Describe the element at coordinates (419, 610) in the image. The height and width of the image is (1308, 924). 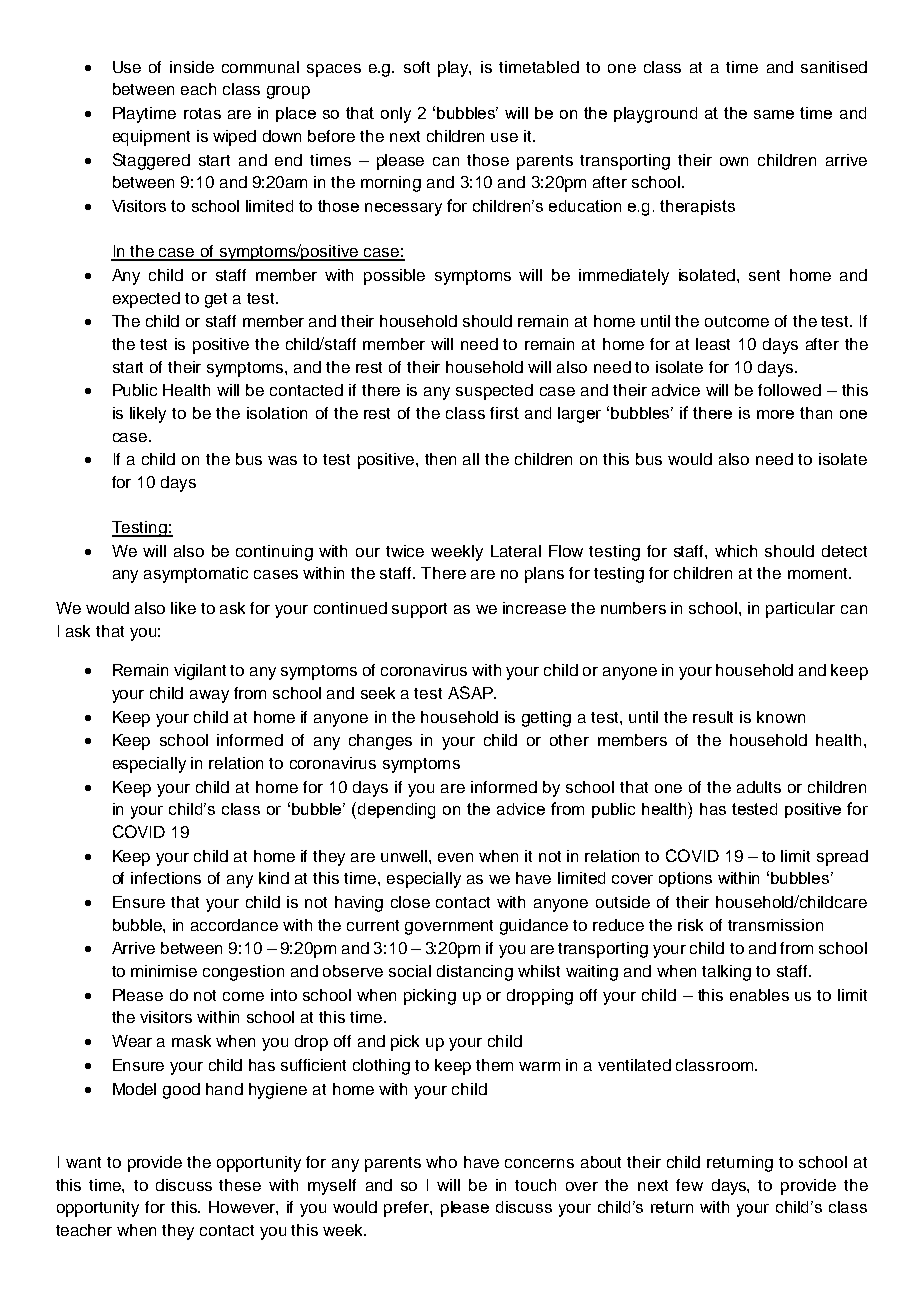
I see `support` at that location.
